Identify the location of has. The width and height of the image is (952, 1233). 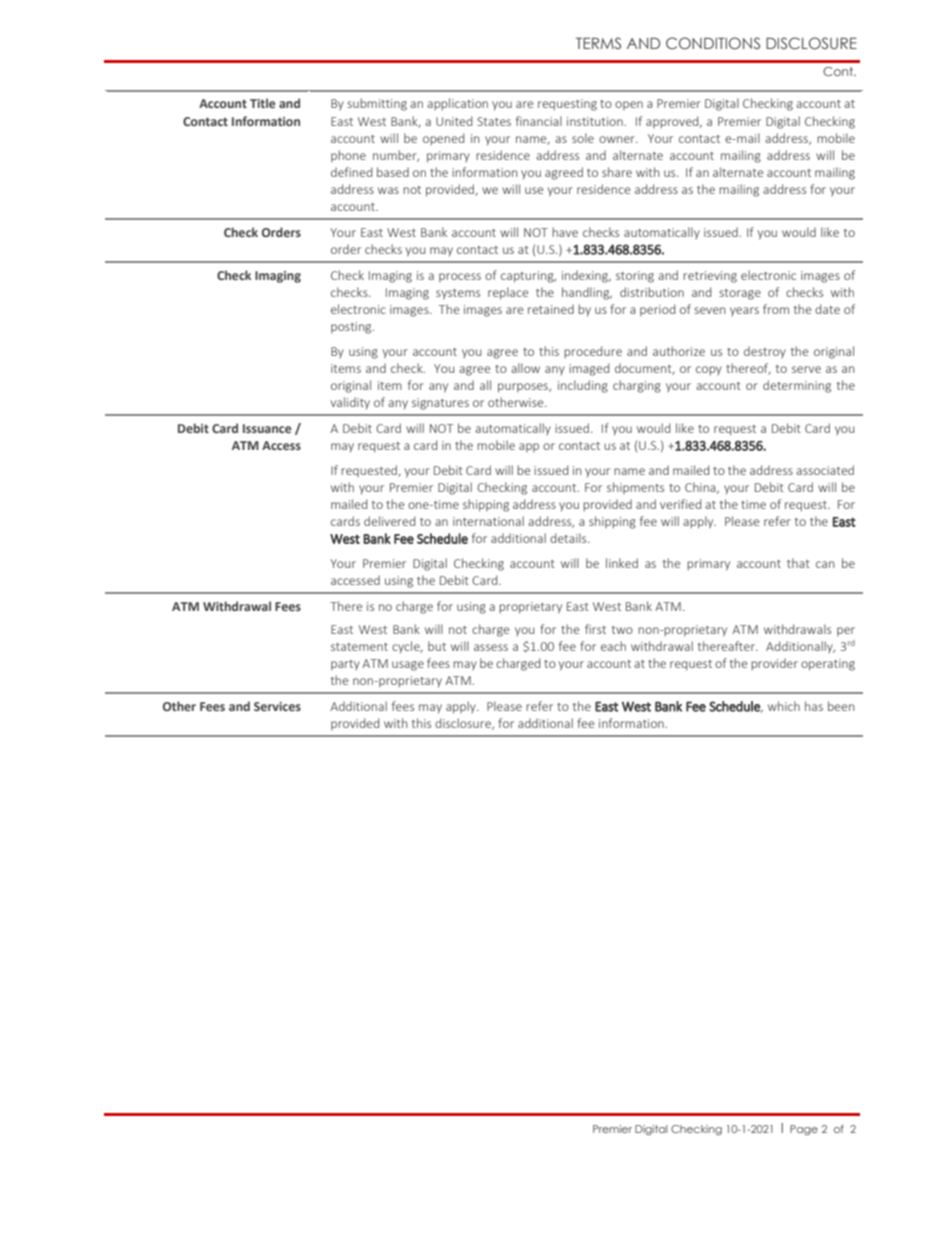
(814, 706).
